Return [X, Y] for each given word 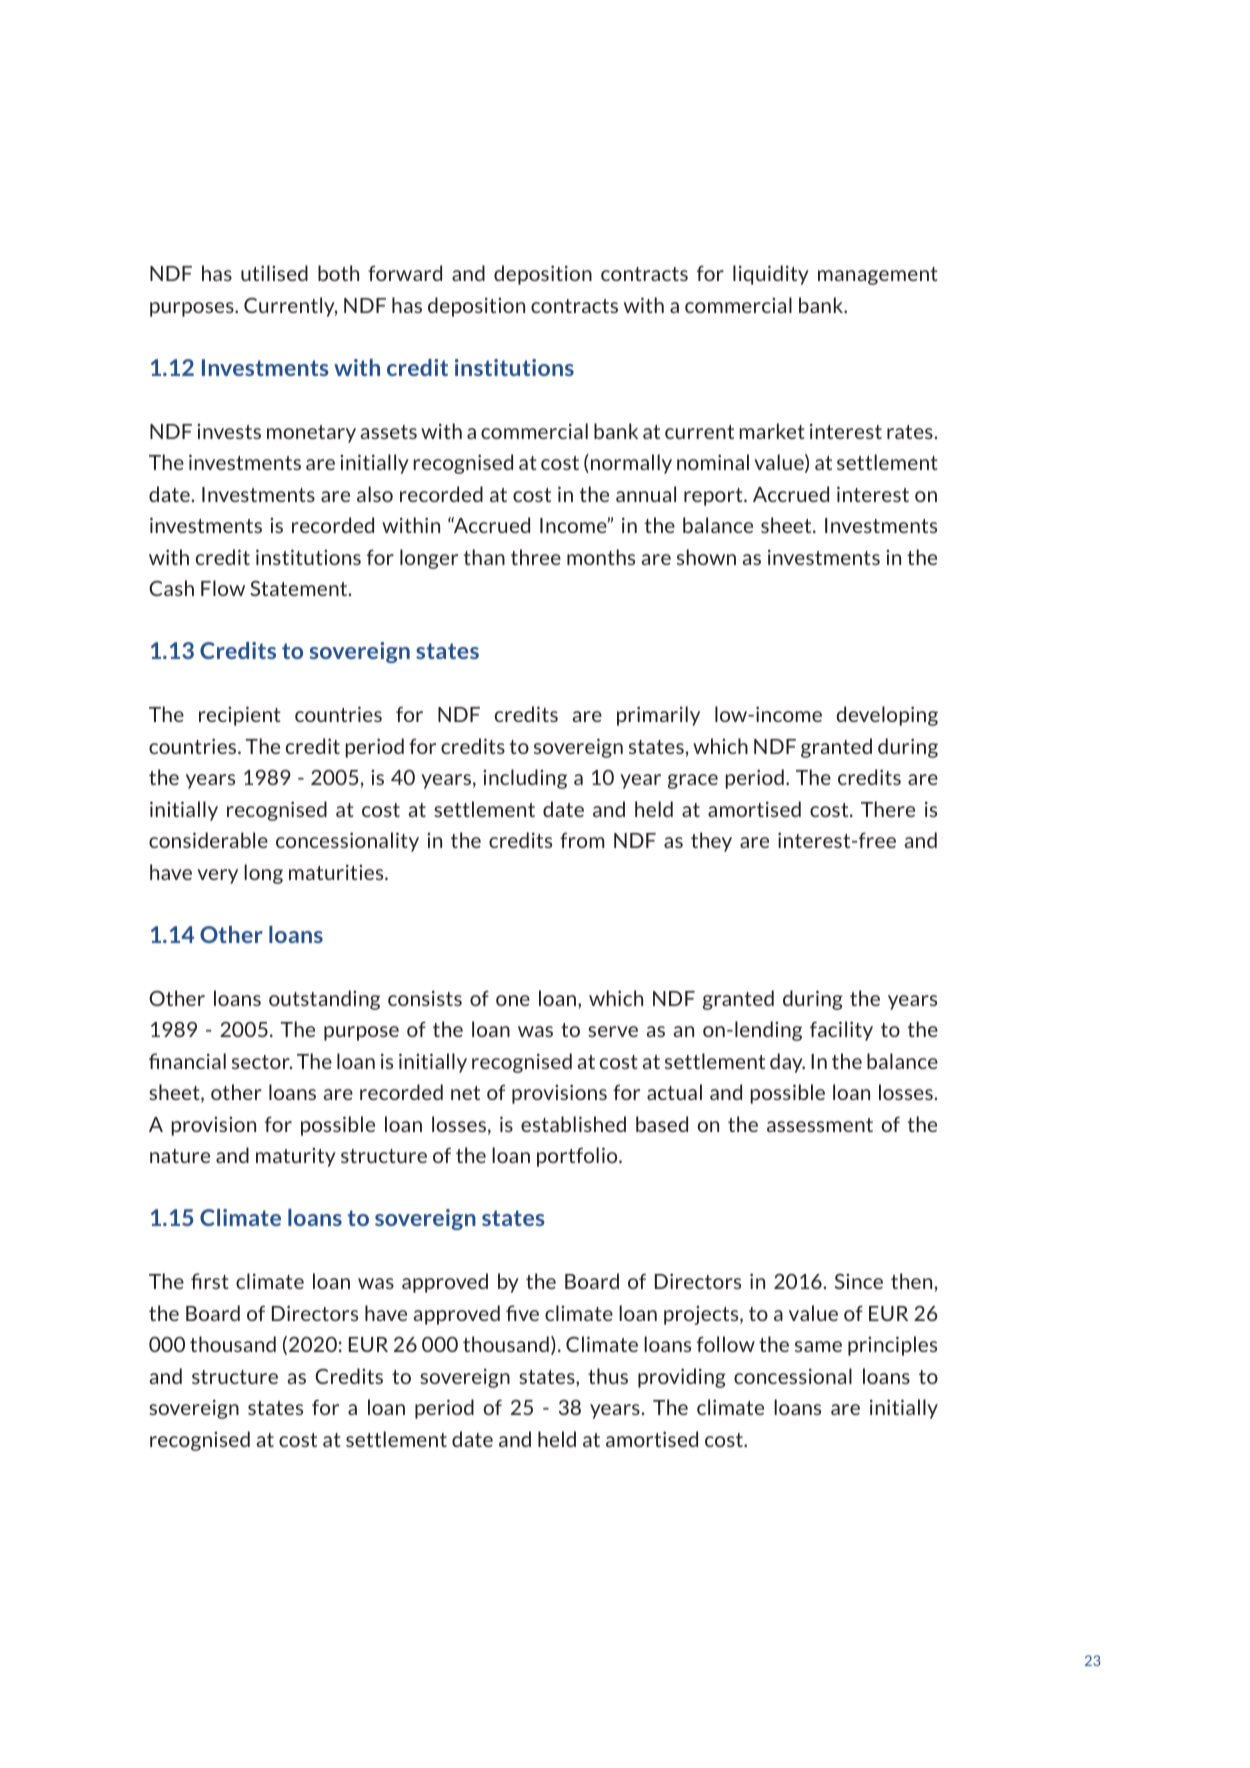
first [210, 1281]
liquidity [771, 275]
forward [405, 273]
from [582, 840]
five [522, 1313]
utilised [274, 273]
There [888, 809]
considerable [208, 840]
